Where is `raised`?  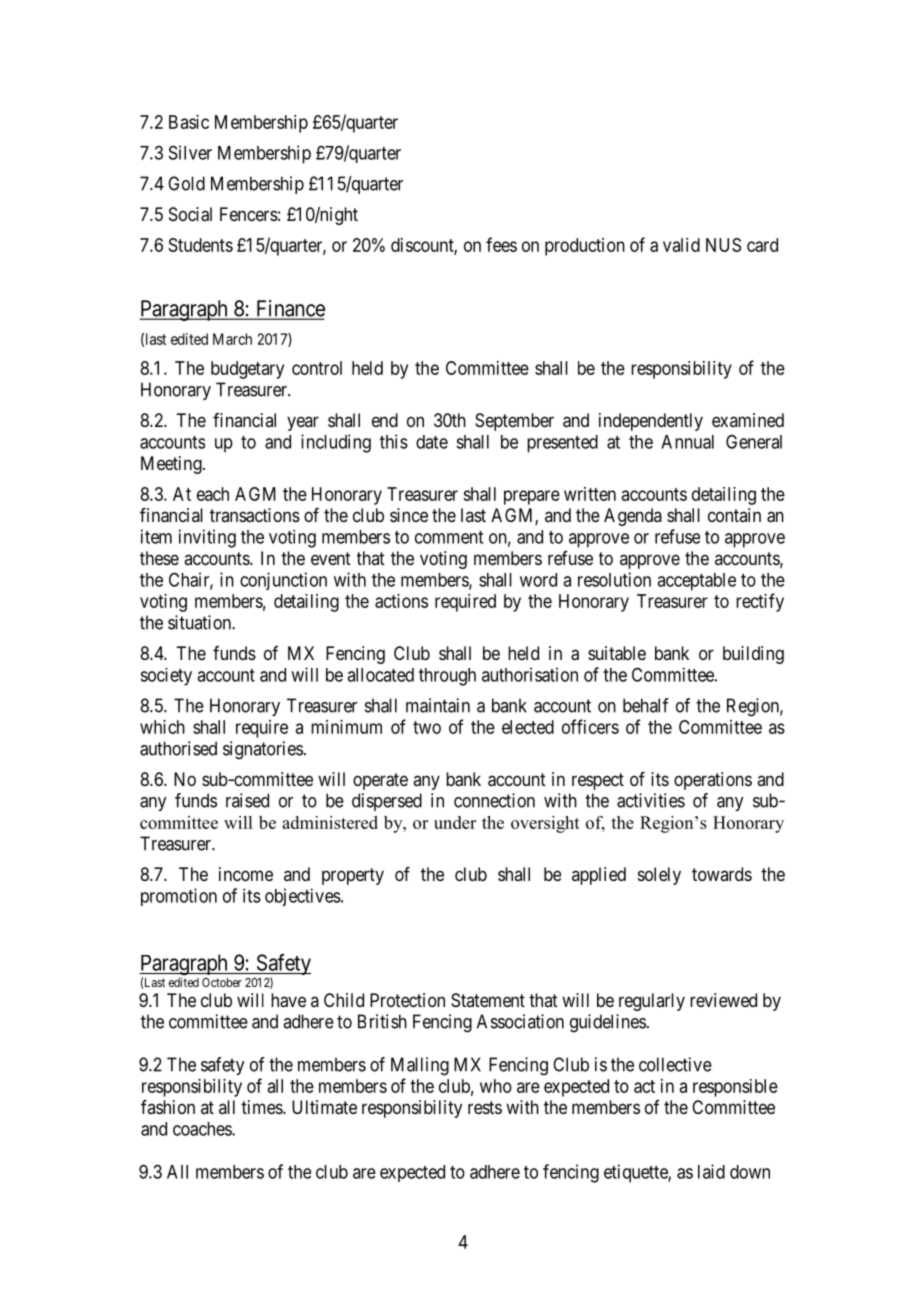
raised is located at coordinates (247, 800).
